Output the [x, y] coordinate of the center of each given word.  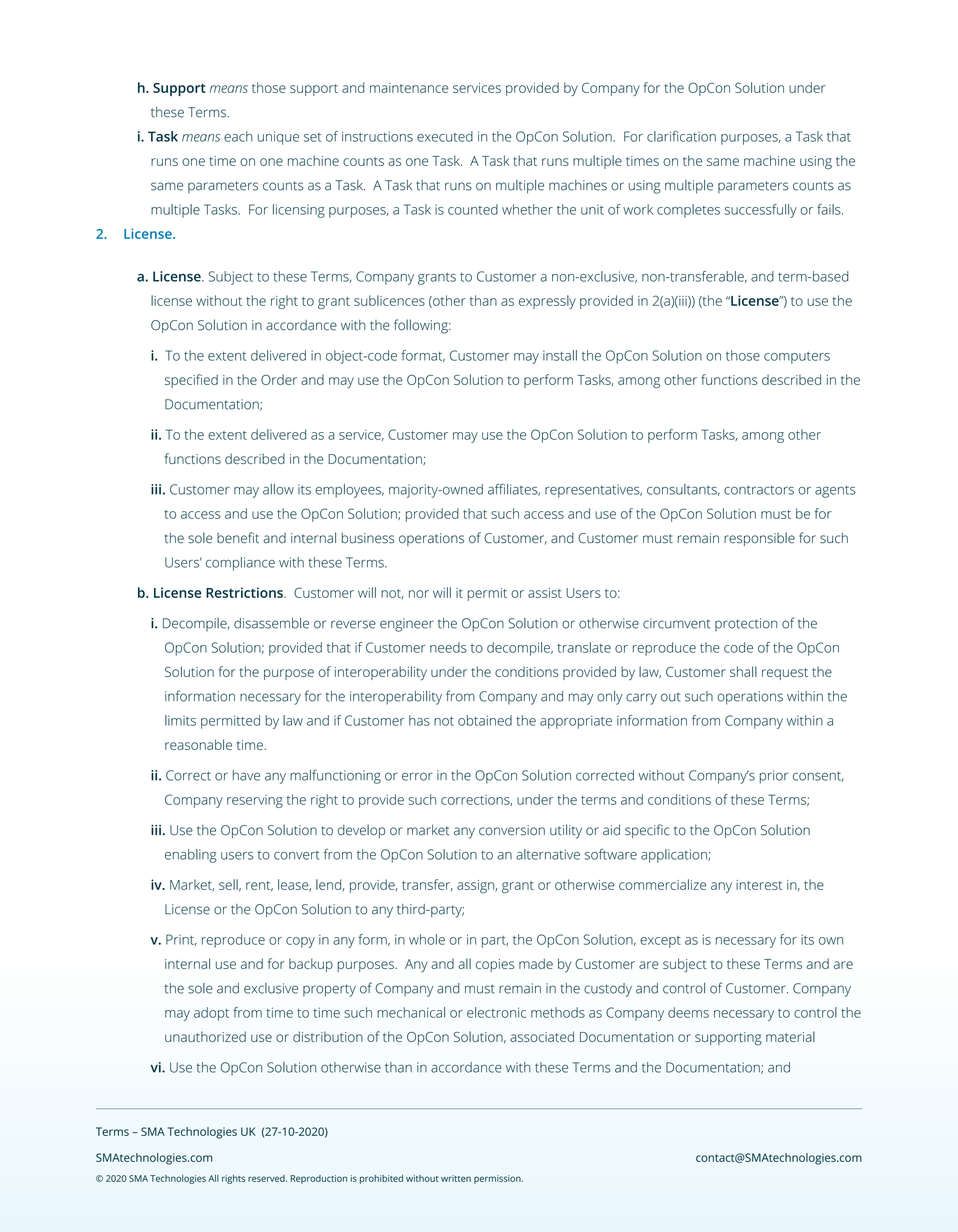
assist [545, 593]
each [238, 136]
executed [445, 136]
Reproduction [319, 1179]
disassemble [271, 623]
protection [746, 624]
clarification [681, 136]
